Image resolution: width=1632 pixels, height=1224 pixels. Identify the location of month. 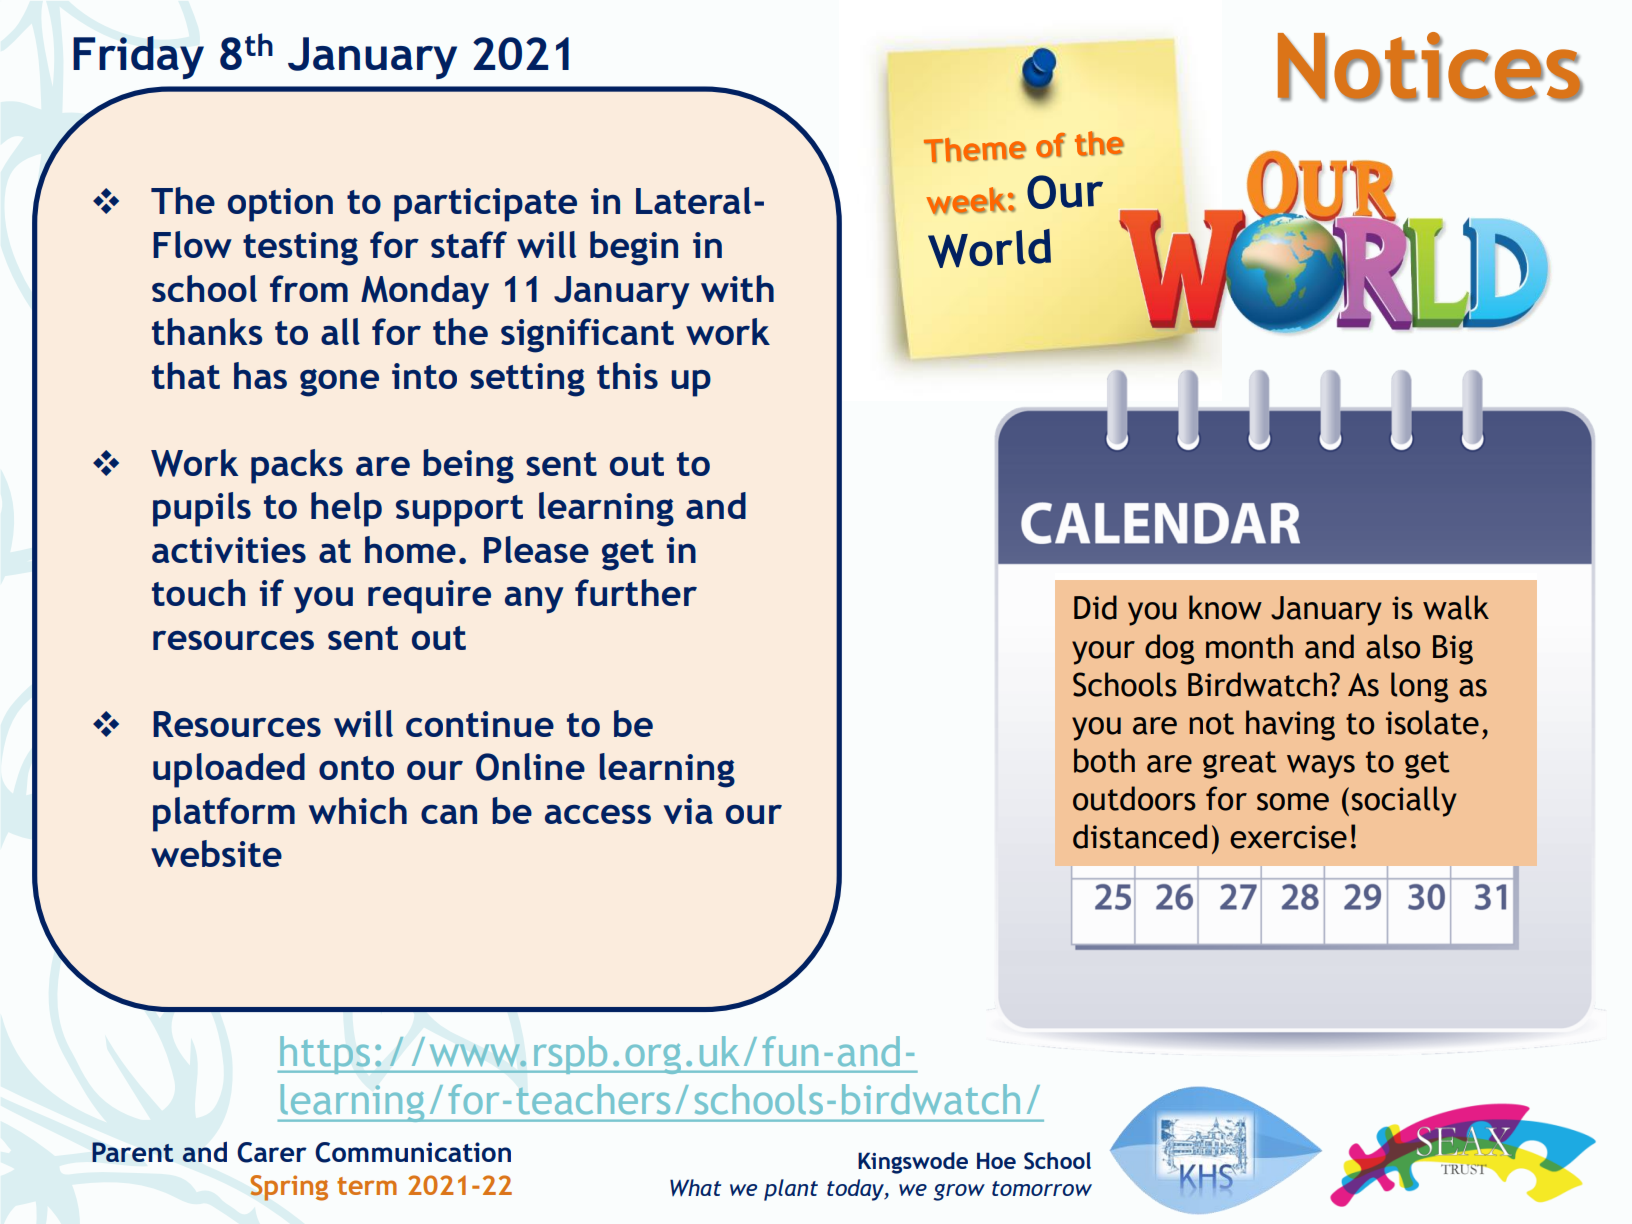
(1249, 646).
